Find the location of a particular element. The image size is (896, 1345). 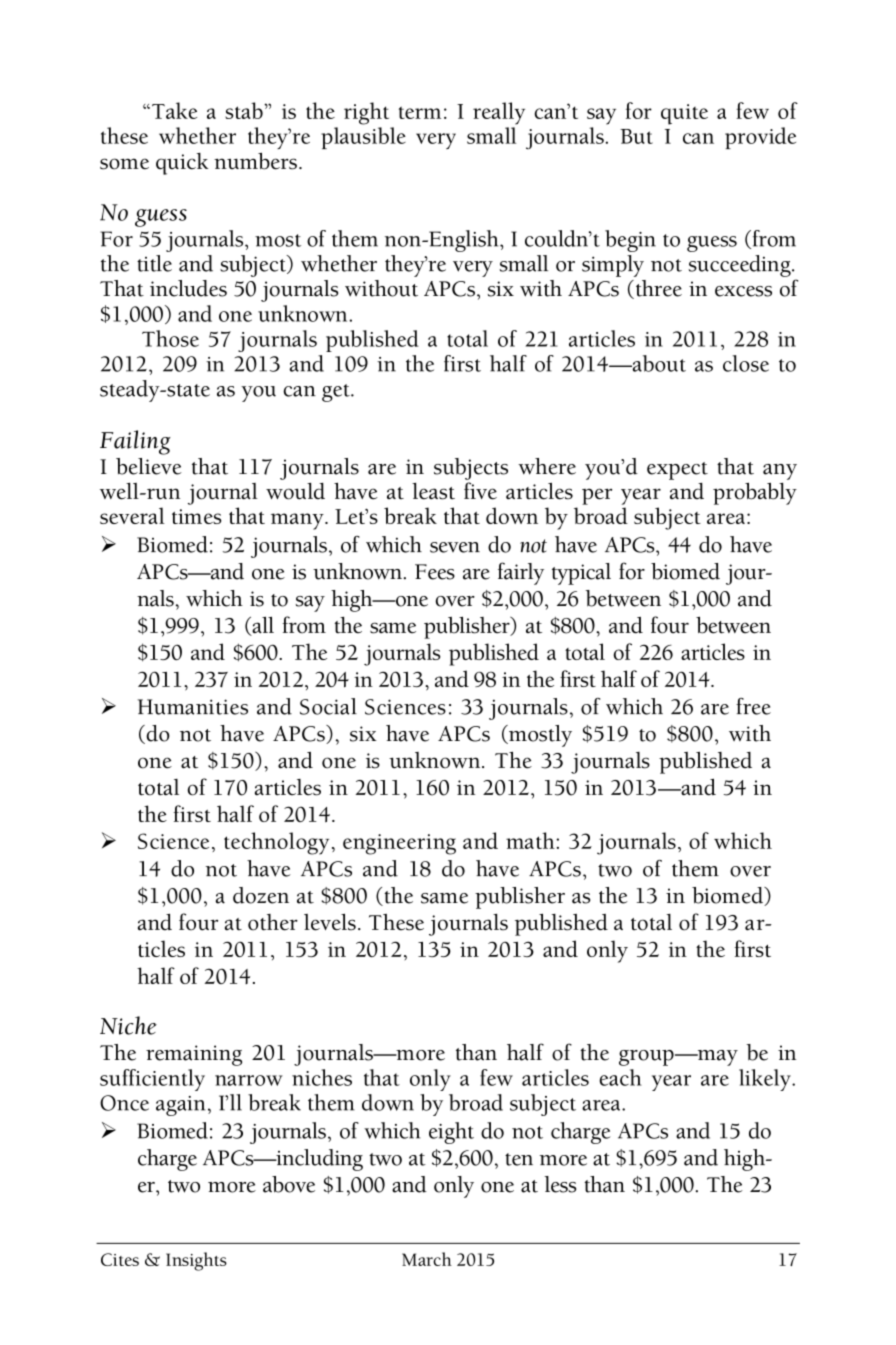

quick is located at coordinates (182, 164).
